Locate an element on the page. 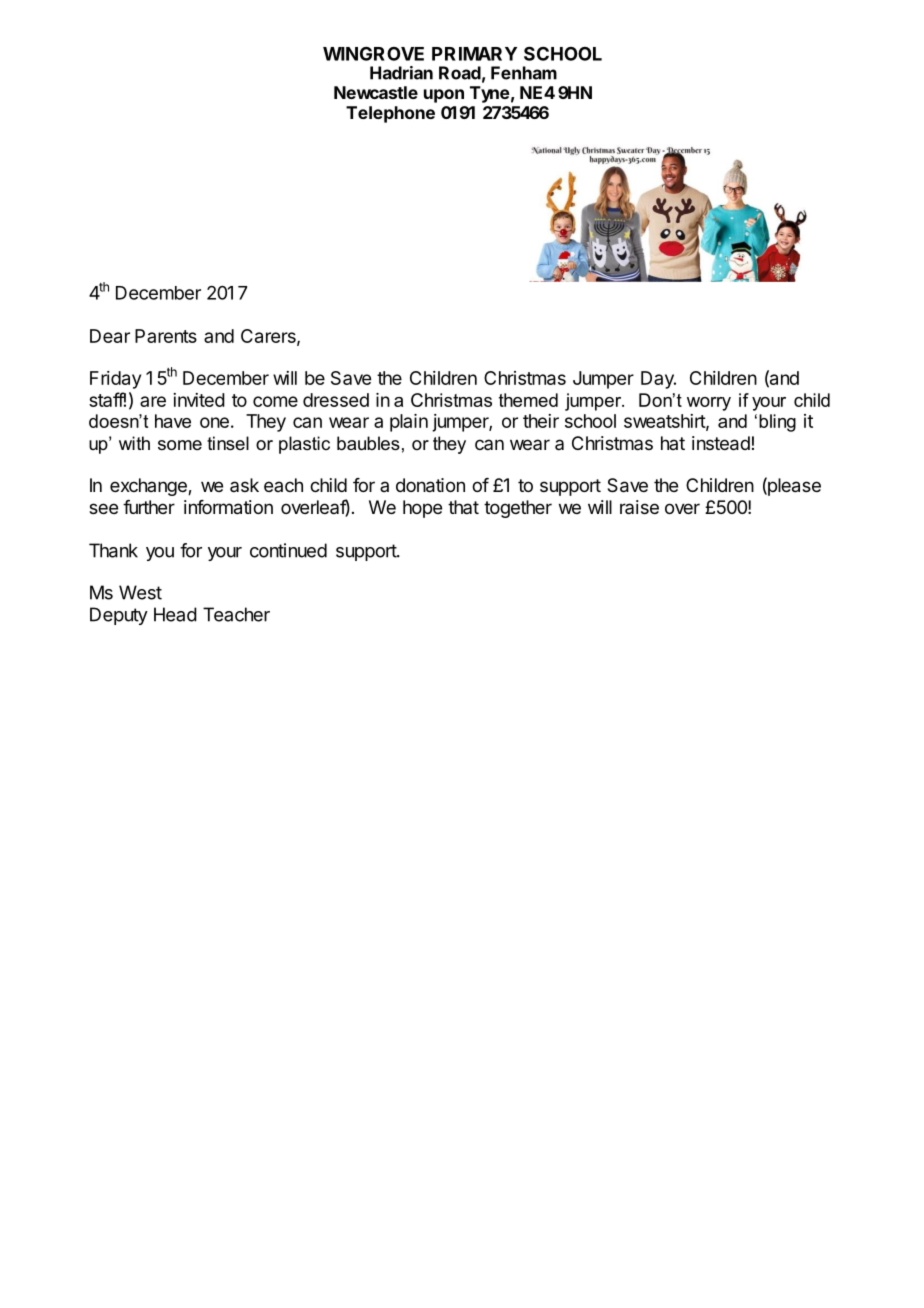 Image resolution: width=924 pixels, height=1308 pixels. Tyne is located at coordinates (490, 94).
